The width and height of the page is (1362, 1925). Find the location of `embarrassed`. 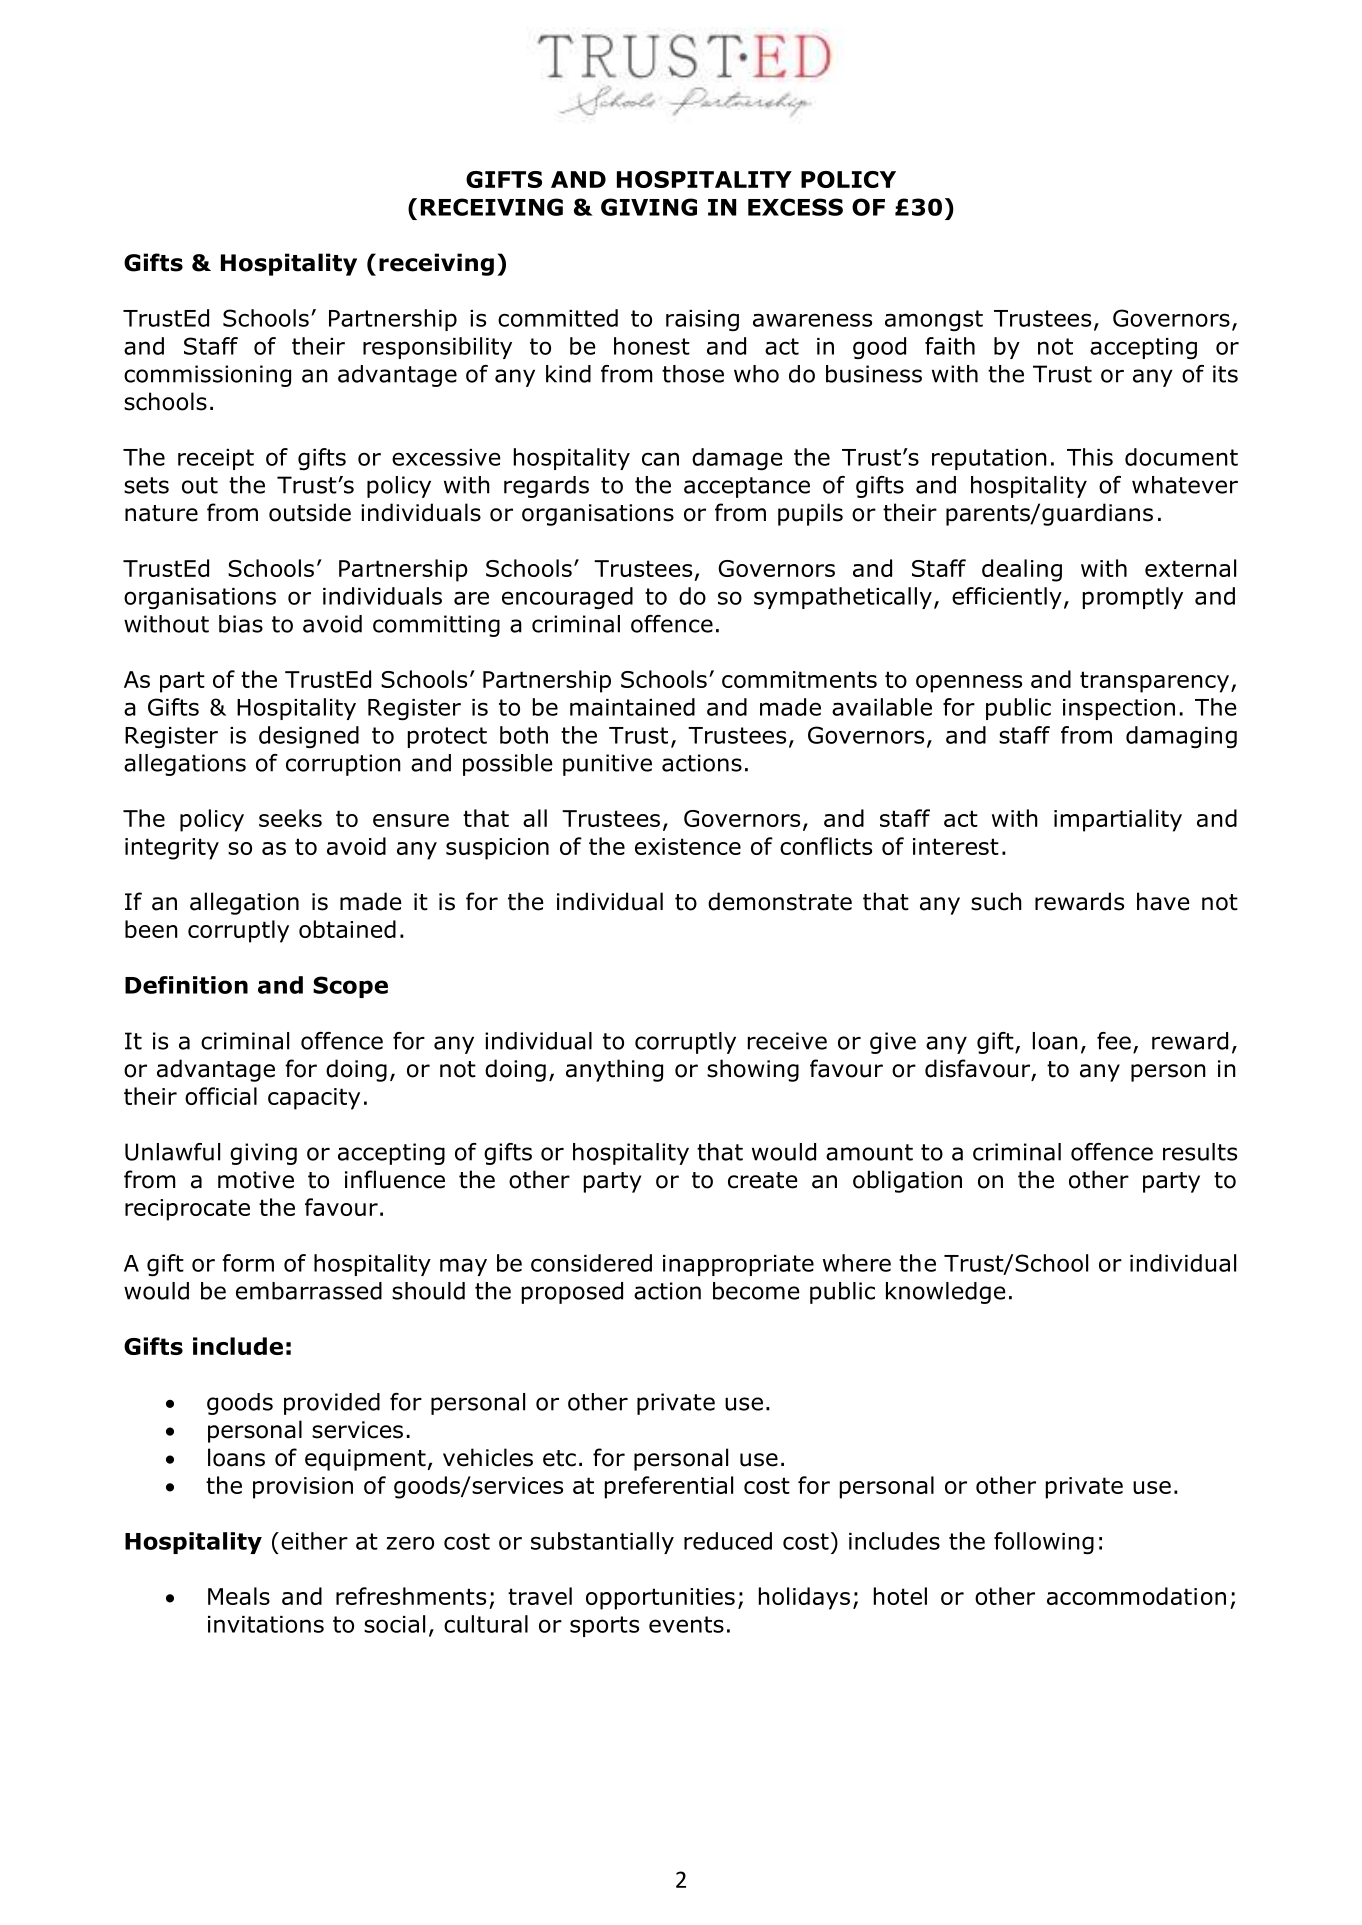

embarrassed is located at coordinates (309, 1291).
